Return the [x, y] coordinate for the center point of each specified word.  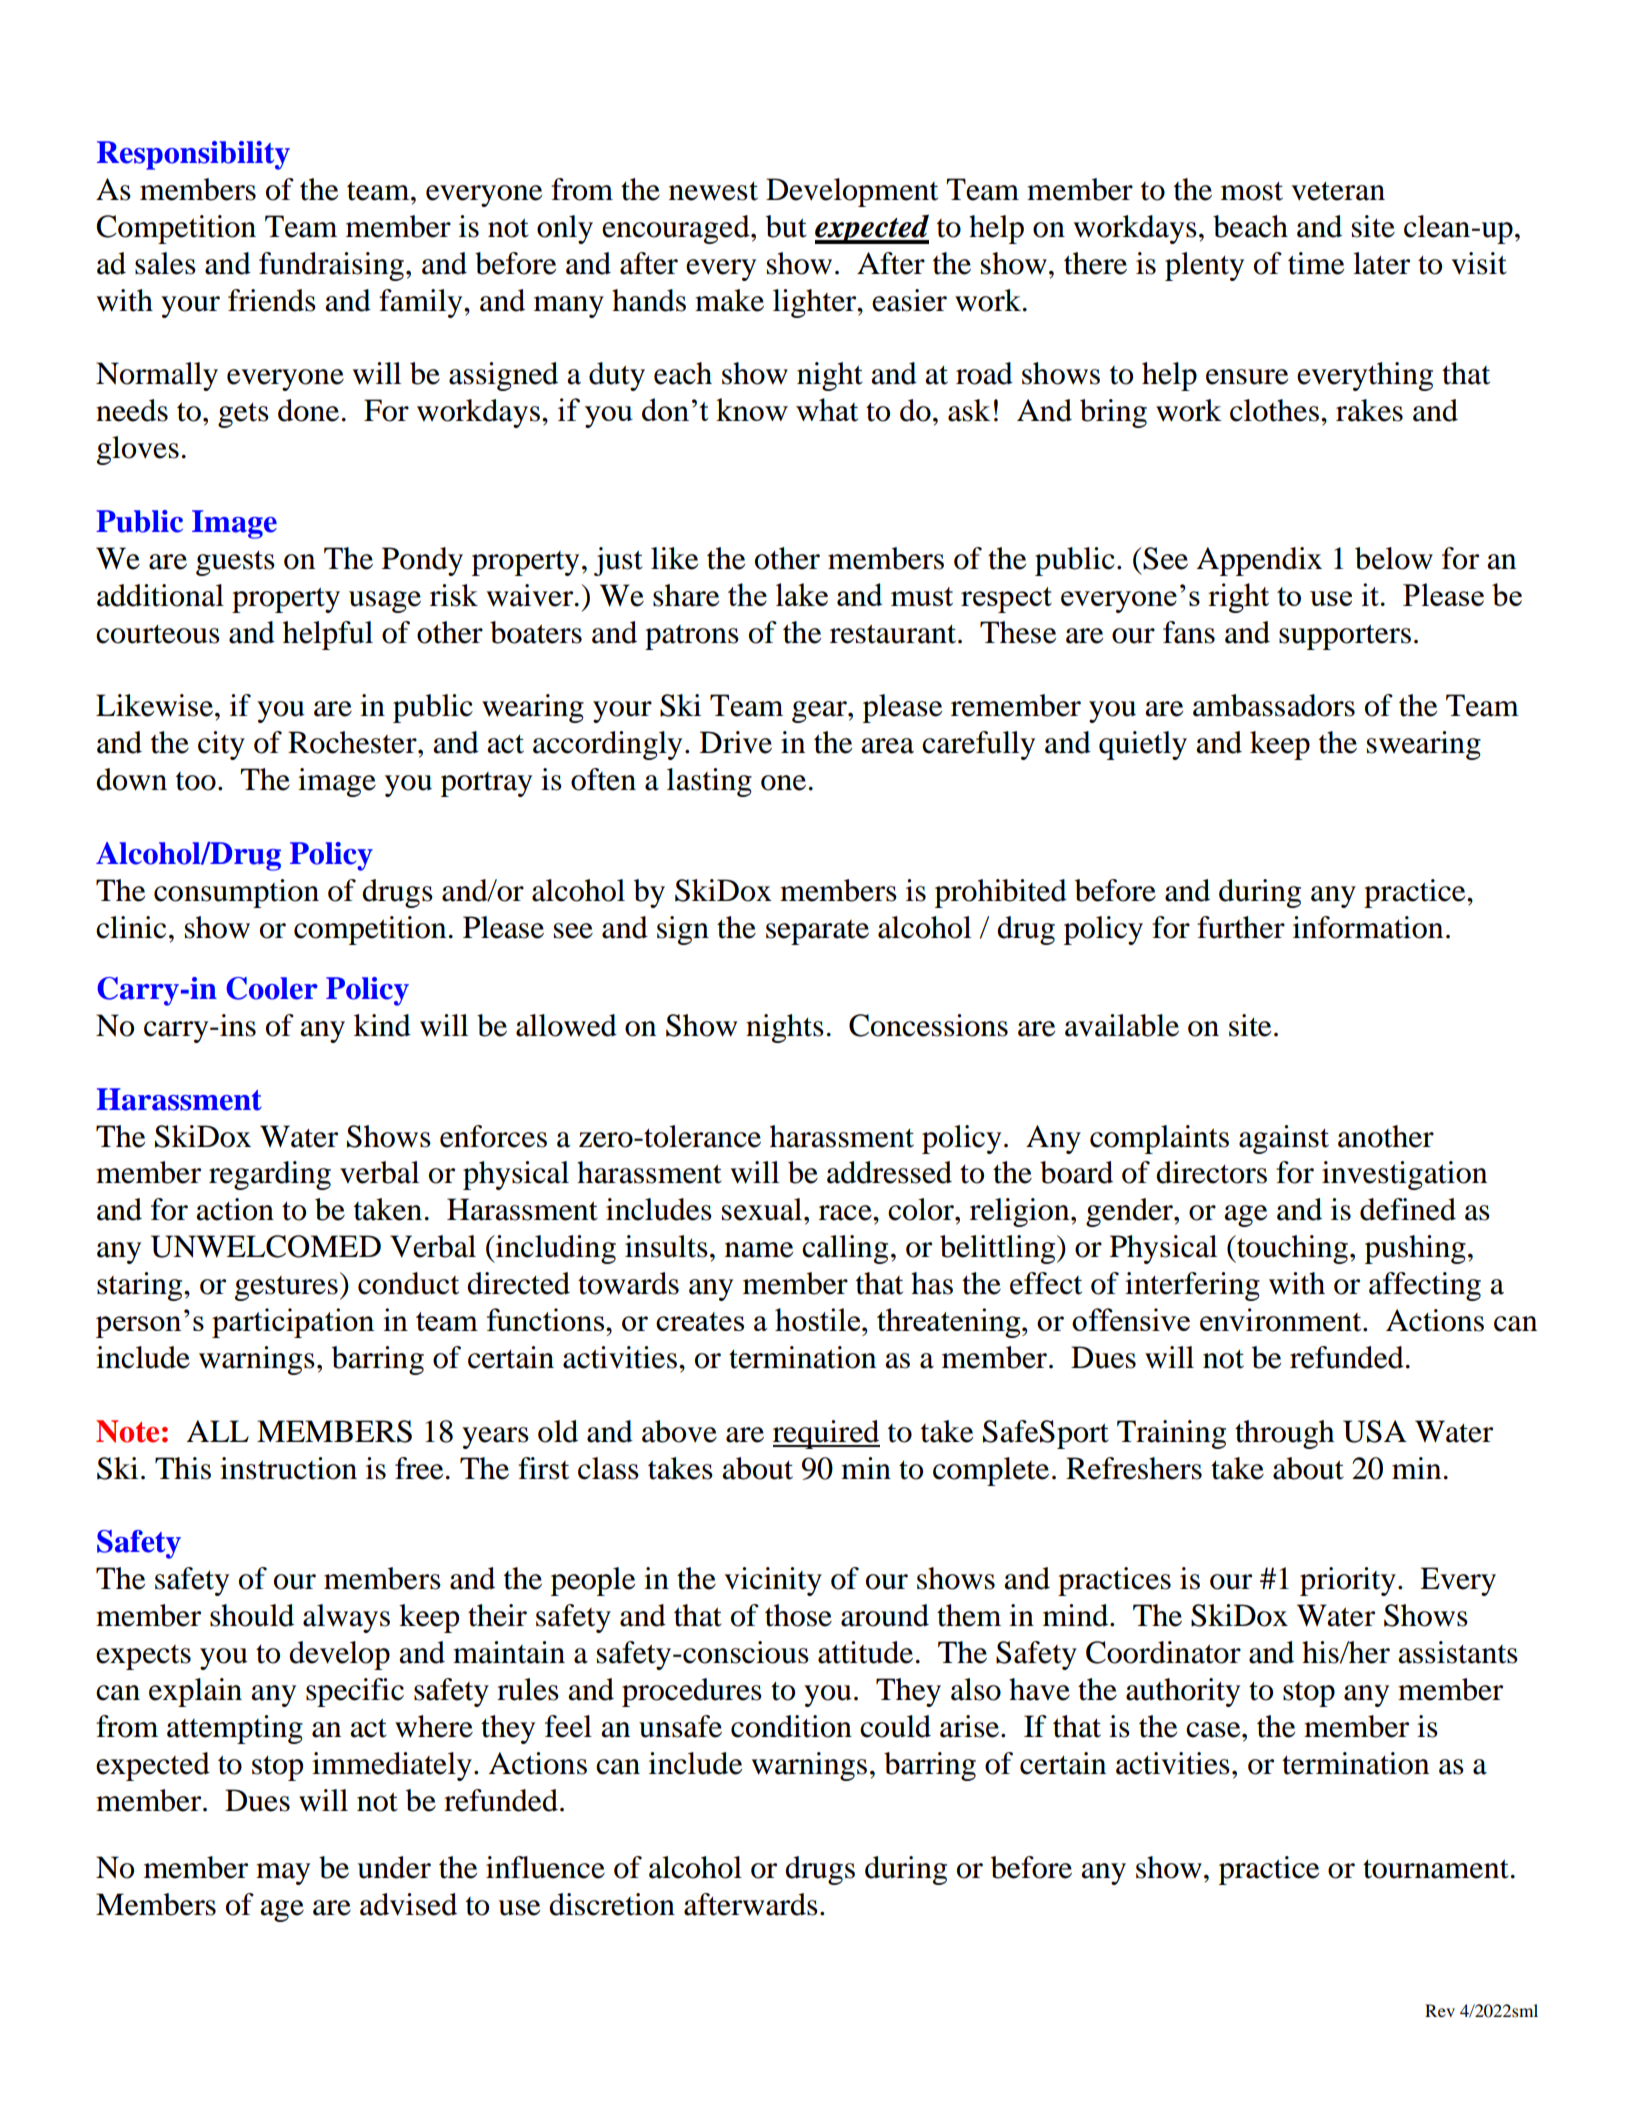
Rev [1440, 2010]
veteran [1338, 191]
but [786, 226]
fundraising [331, 266]
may [283, 1874]
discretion [612, 1904]
